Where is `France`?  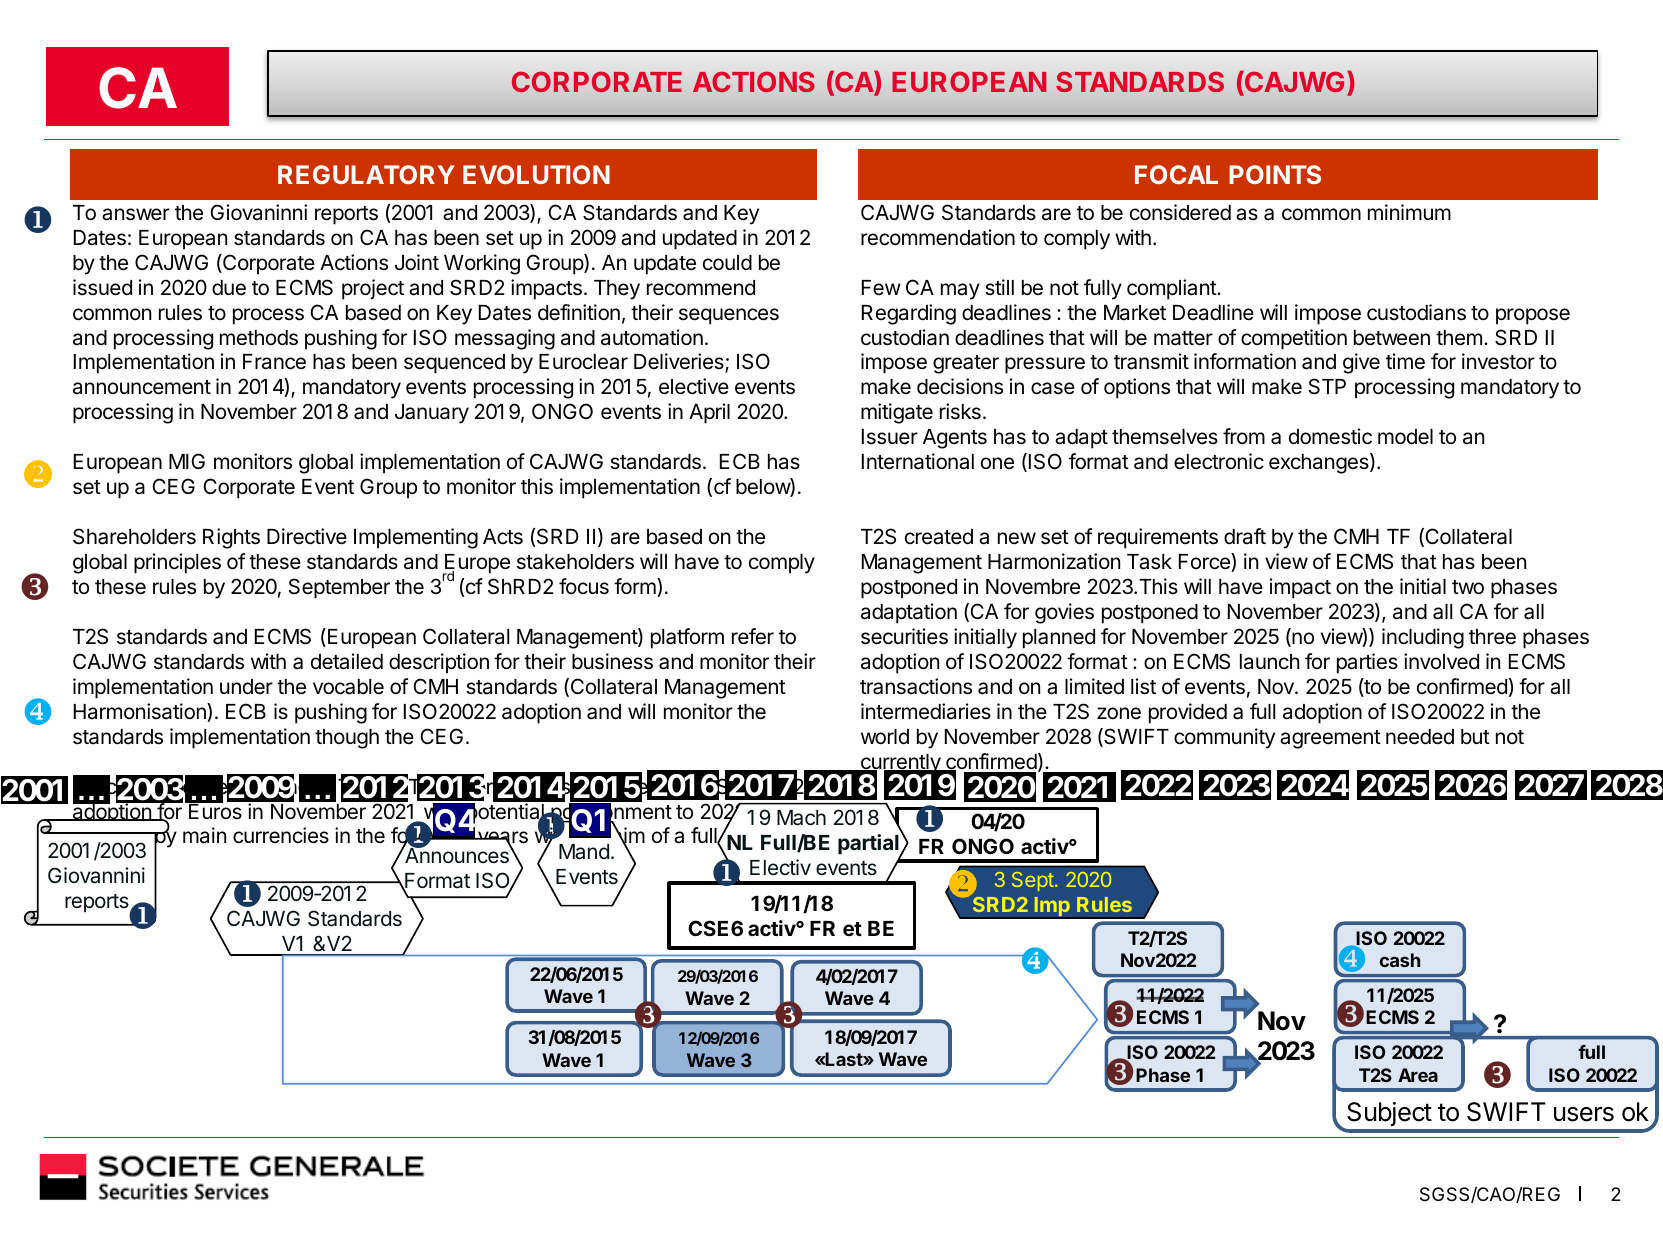
France is located at coordinates (274, 362).
